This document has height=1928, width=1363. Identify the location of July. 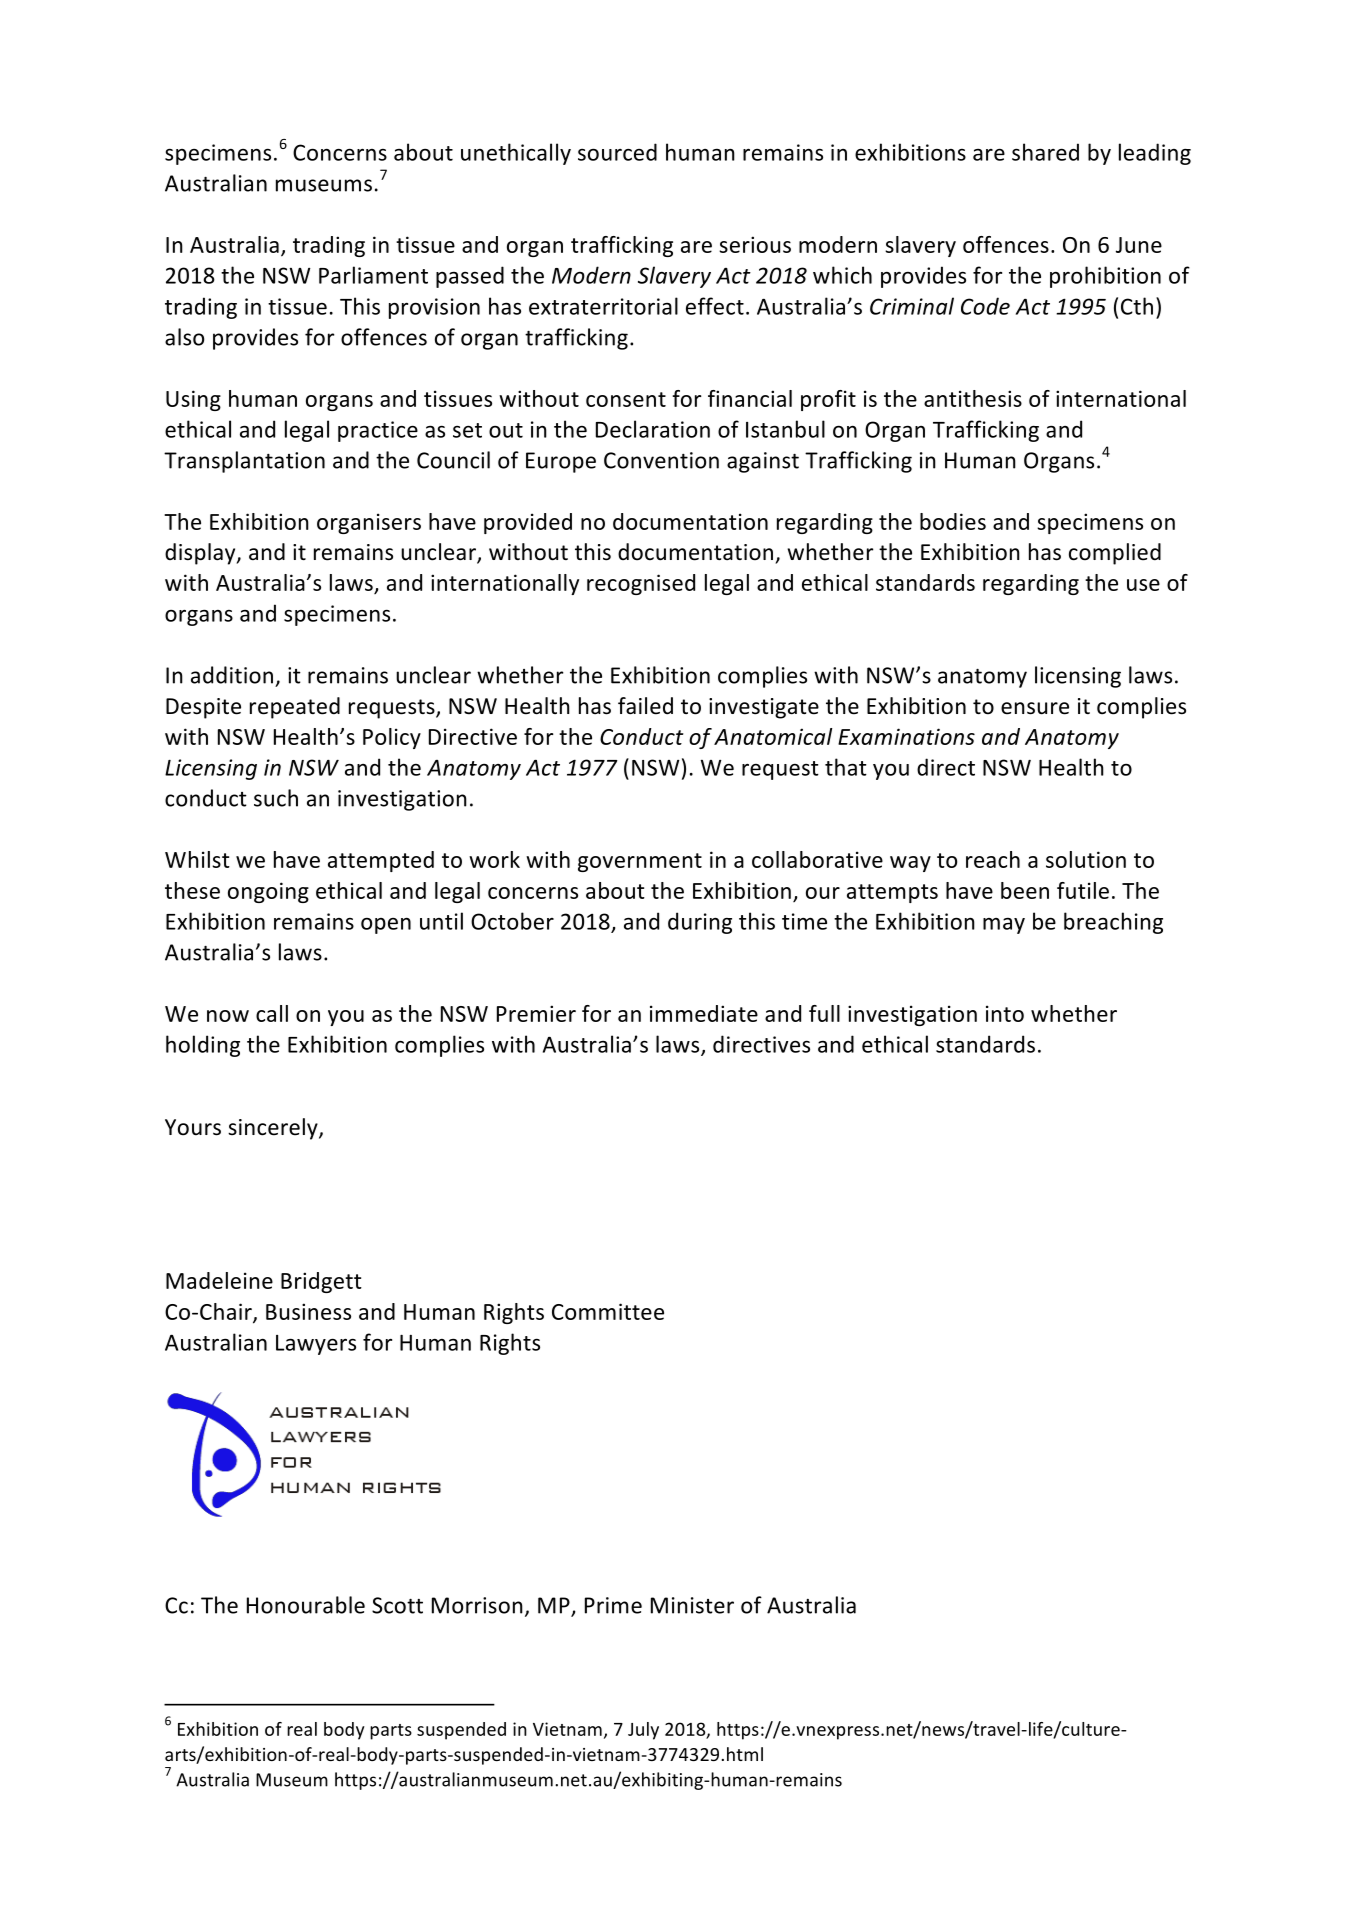
(643, 1731).
